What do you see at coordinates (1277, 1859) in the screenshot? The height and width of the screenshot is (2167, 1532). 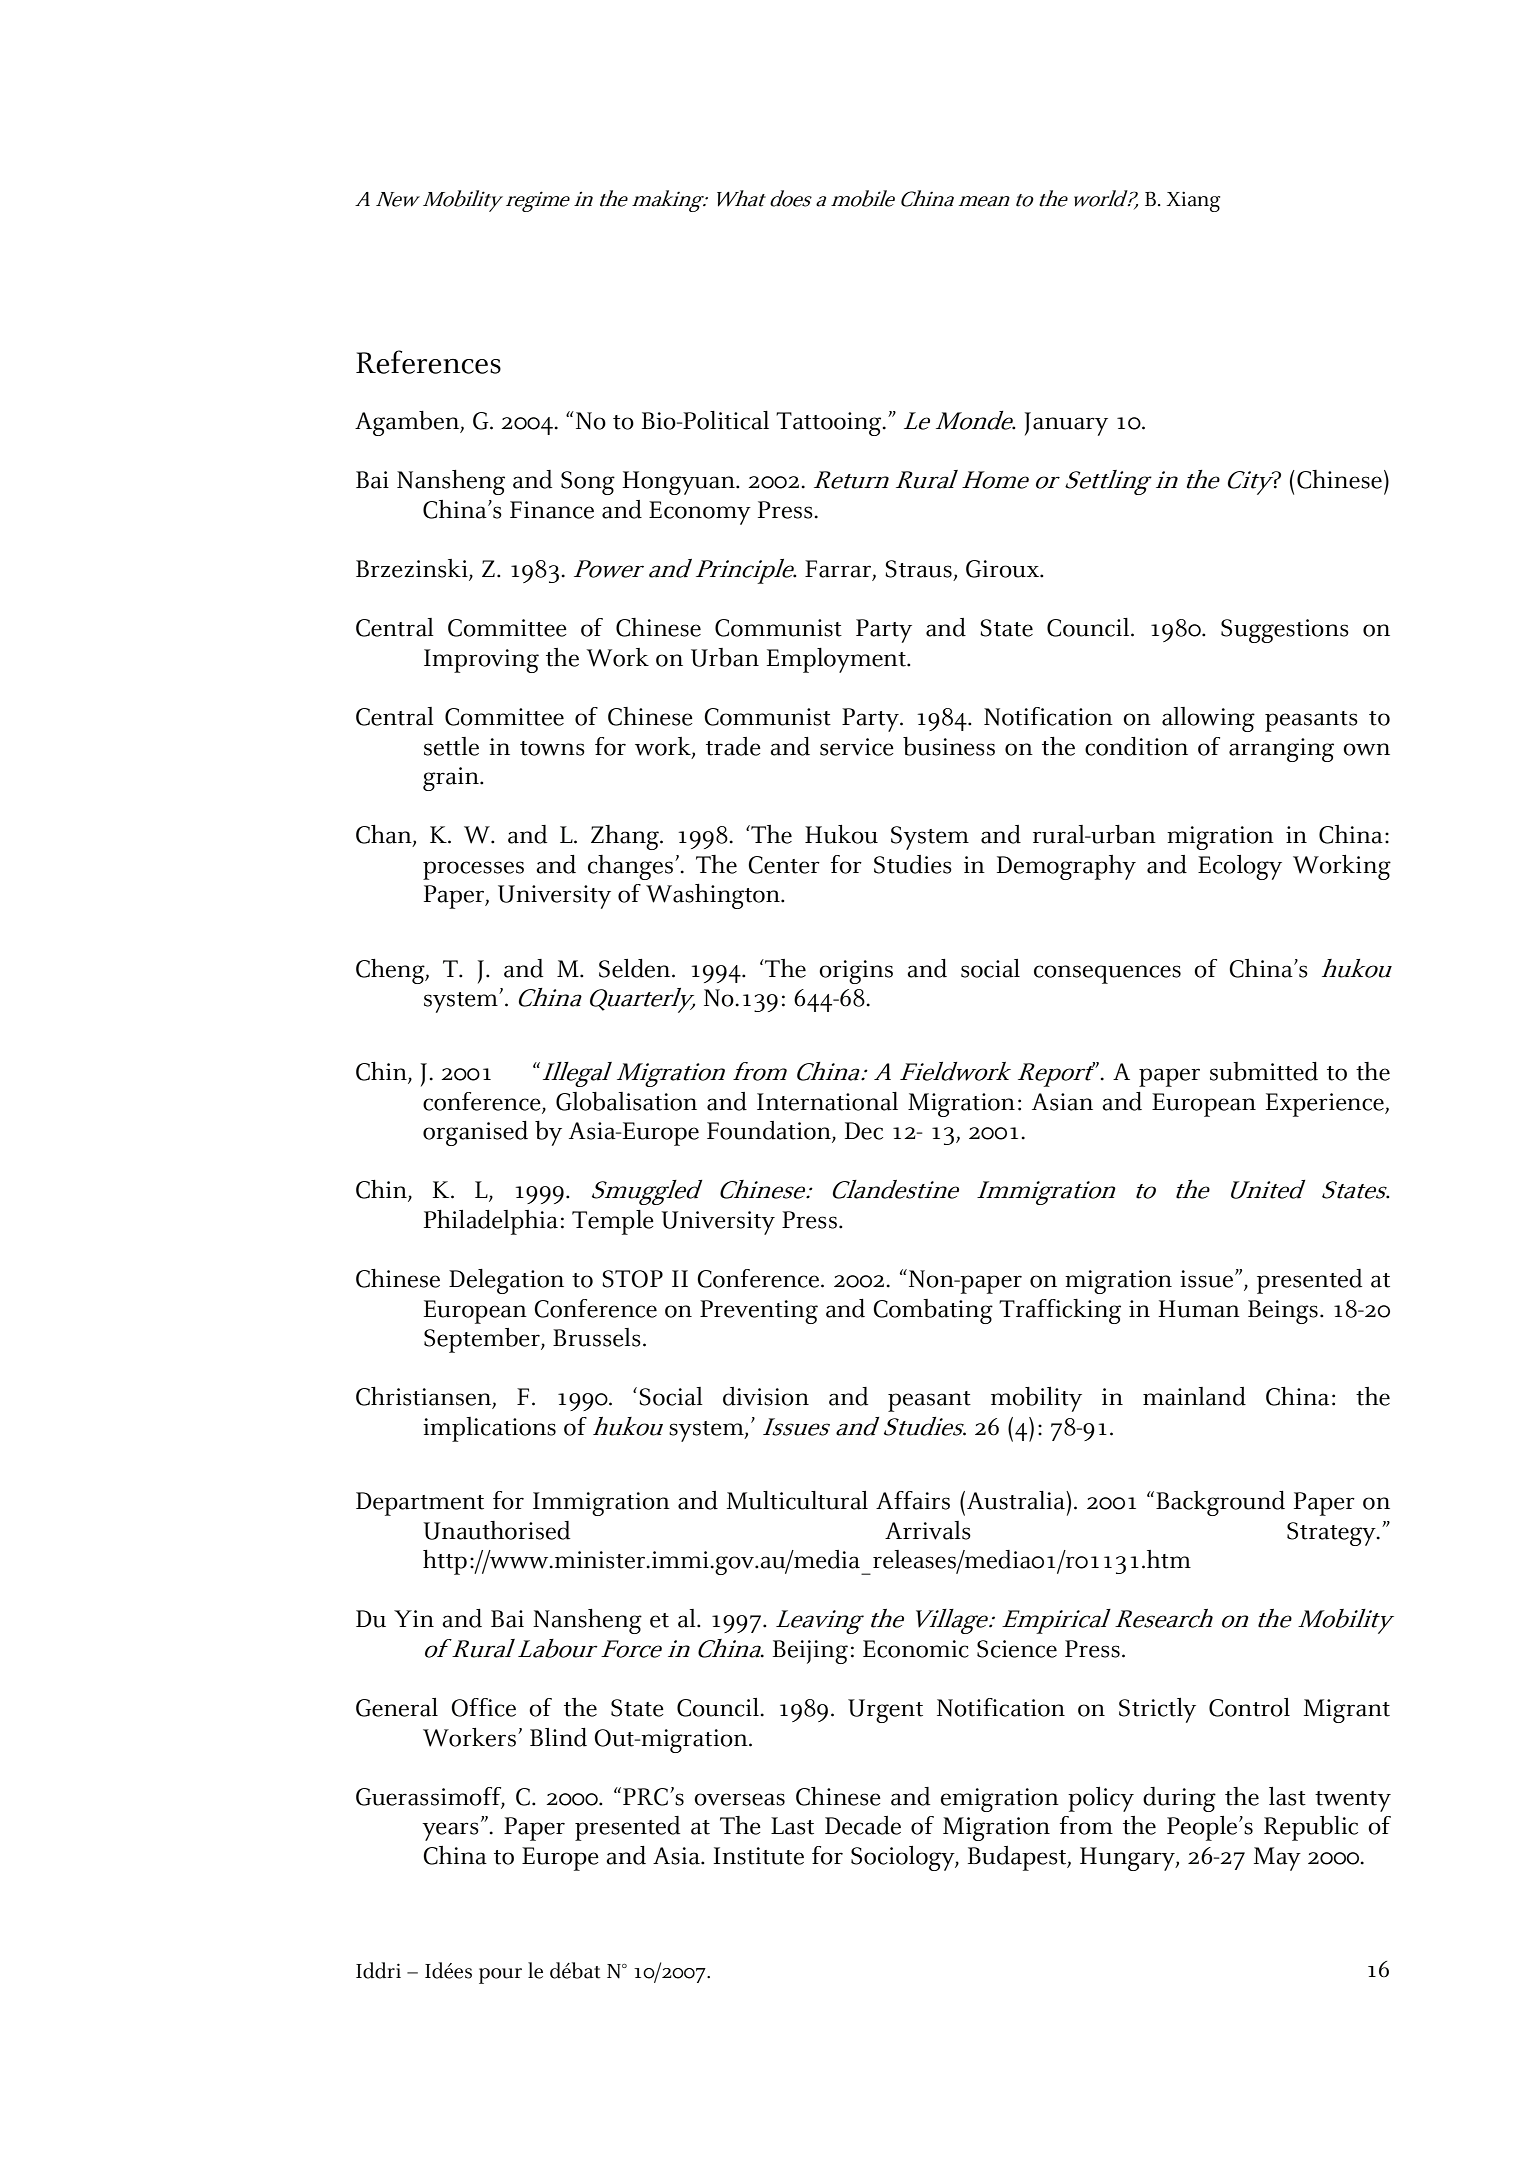 I see `May` at bounding box center [1277, 1859].
